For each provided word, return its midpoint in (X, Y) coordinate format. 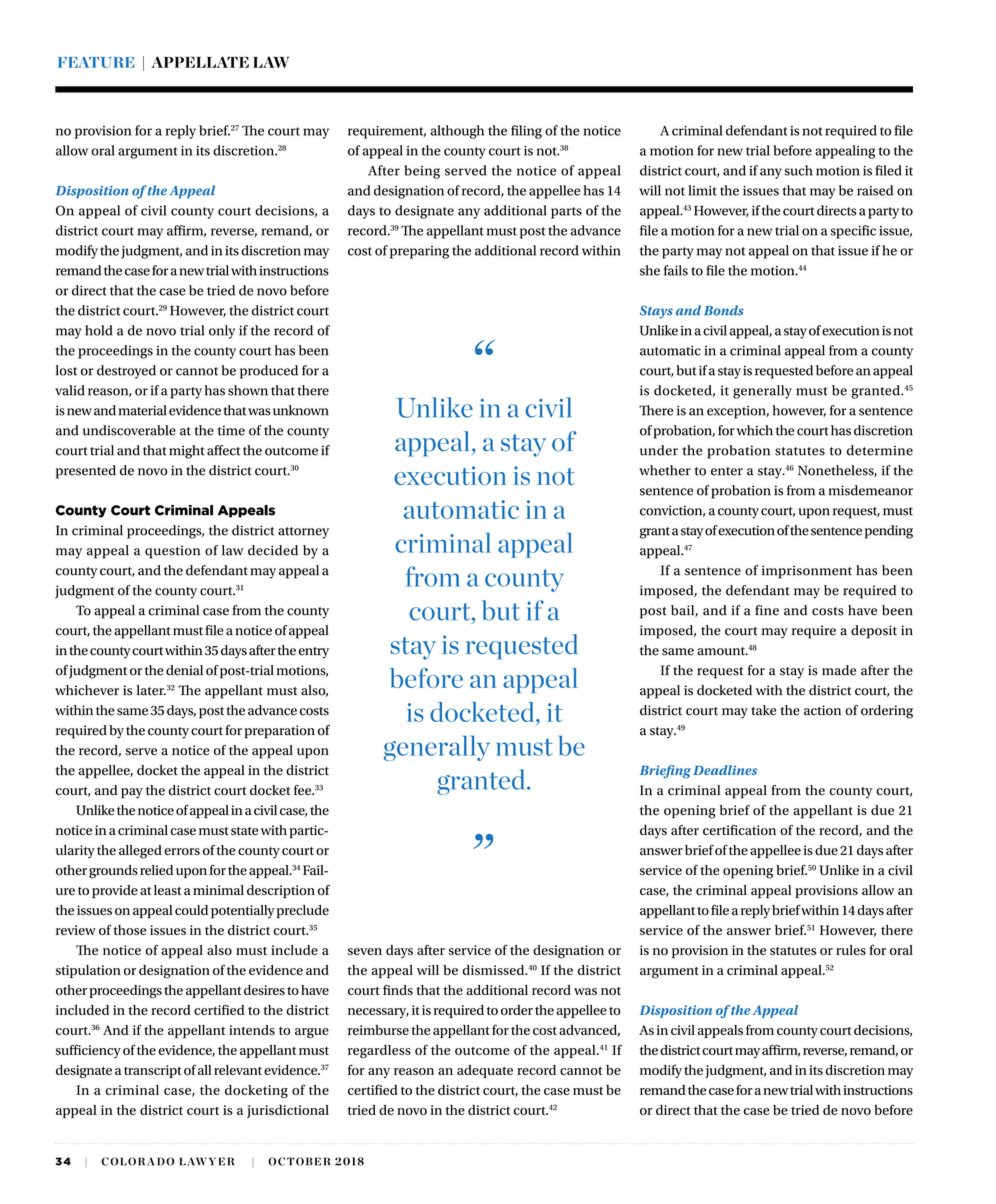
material (143, 410)
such (798, 170)
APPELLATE (200, 62)
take (763, 710)
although (457, 132)
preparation (280, 732)
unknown (301, 410)
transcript (153, 1071)
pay (132, 793)
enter (727, 471)
